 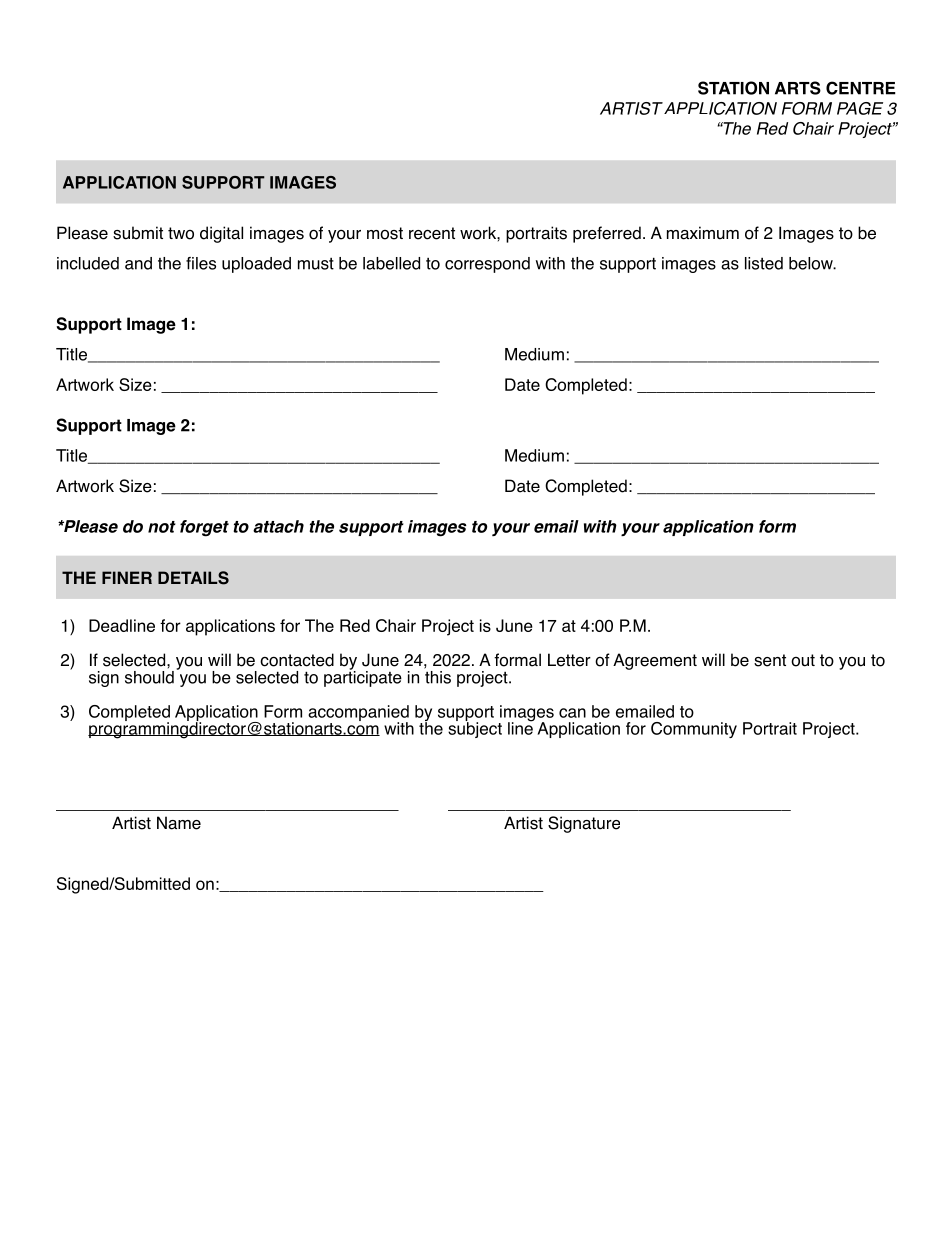 I want to click on Community, so click(x=694, y=730).
